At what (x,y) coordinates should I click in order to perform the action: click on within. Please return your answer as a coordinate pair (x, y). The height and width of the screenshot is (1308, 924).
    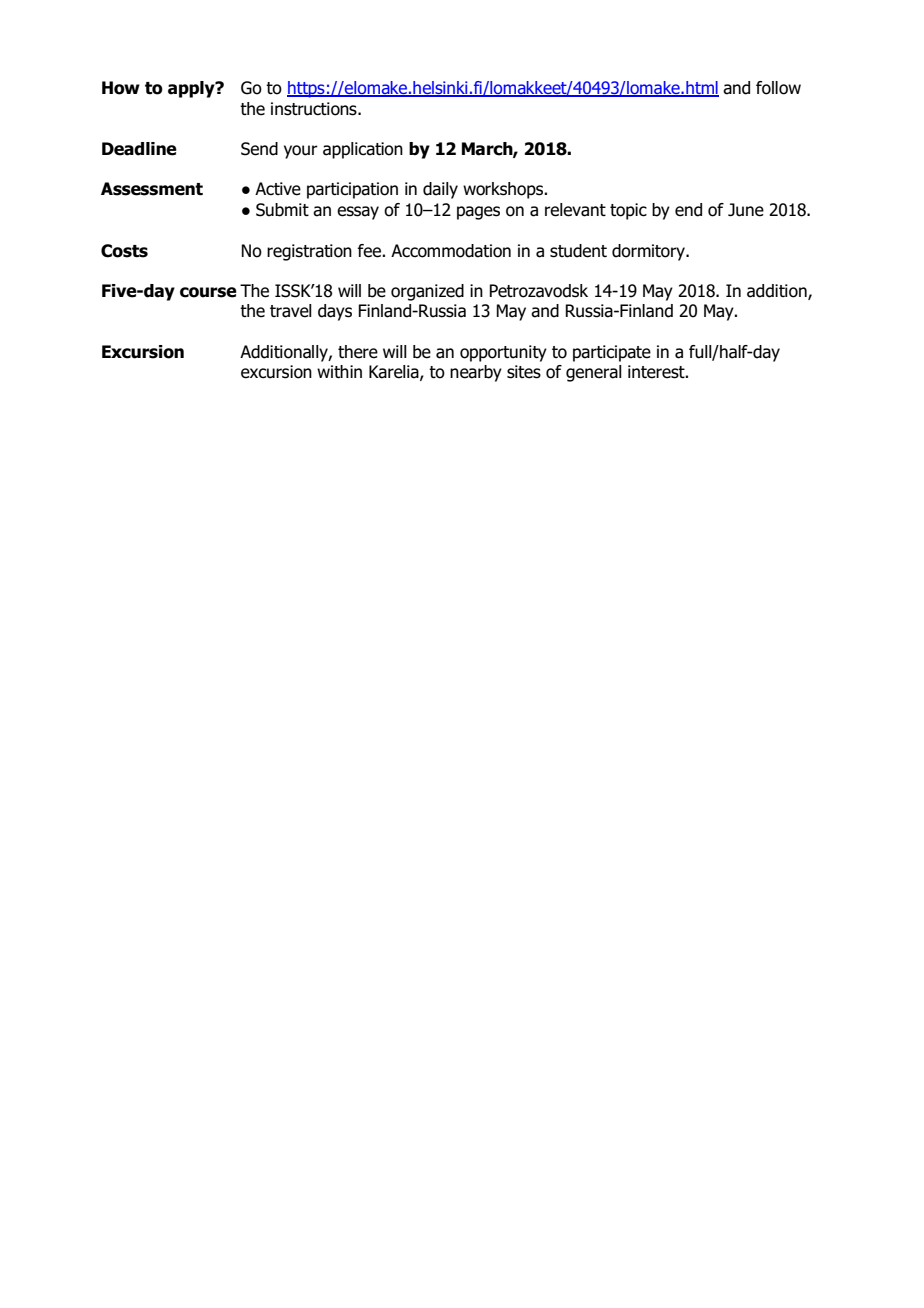
    Looking at the image, I should click on (339, 371).
